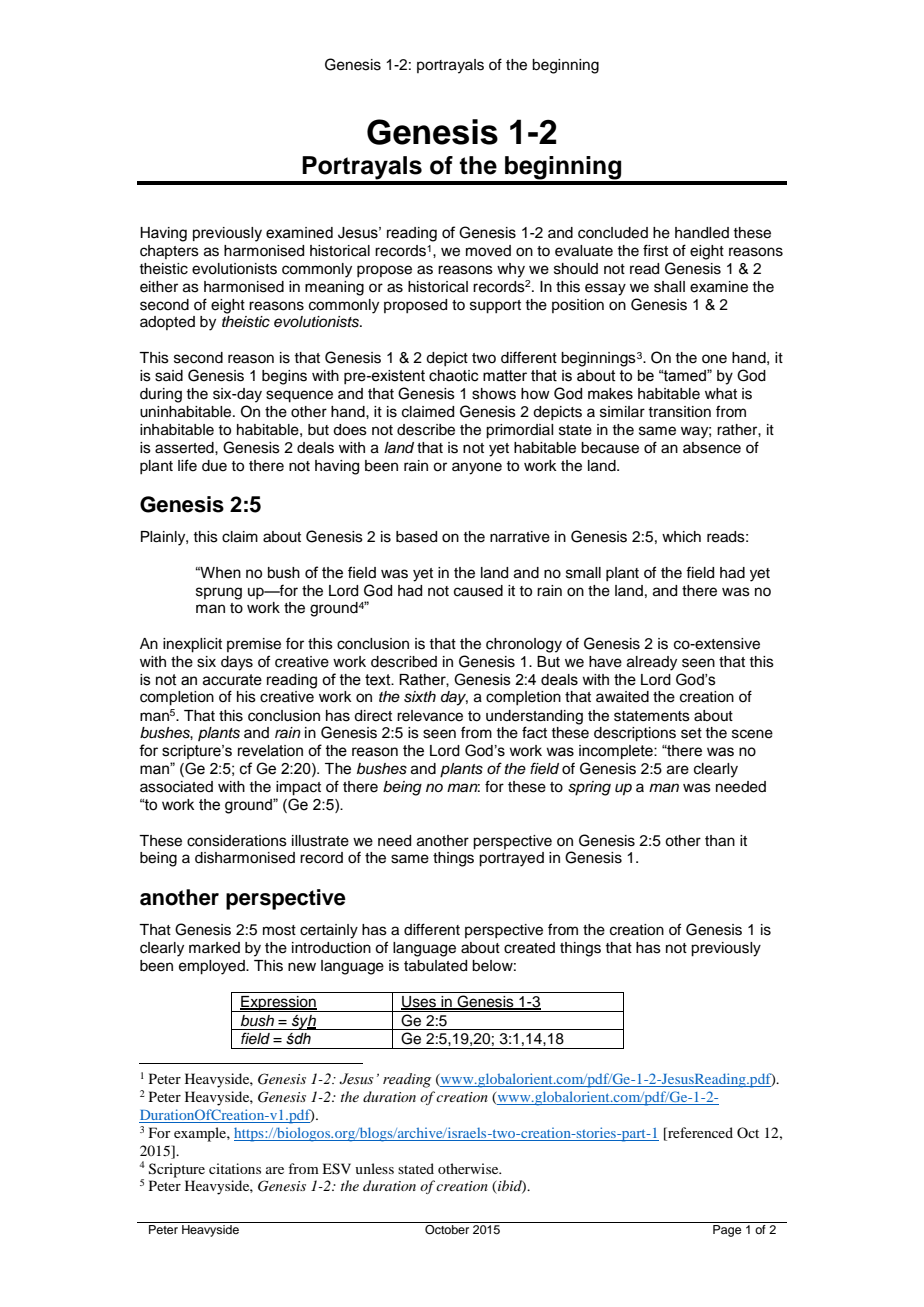 This page has height=1307, width=924. Describe the element at coordinates (511, 859) in the page. I see `portrayed` at that location.
